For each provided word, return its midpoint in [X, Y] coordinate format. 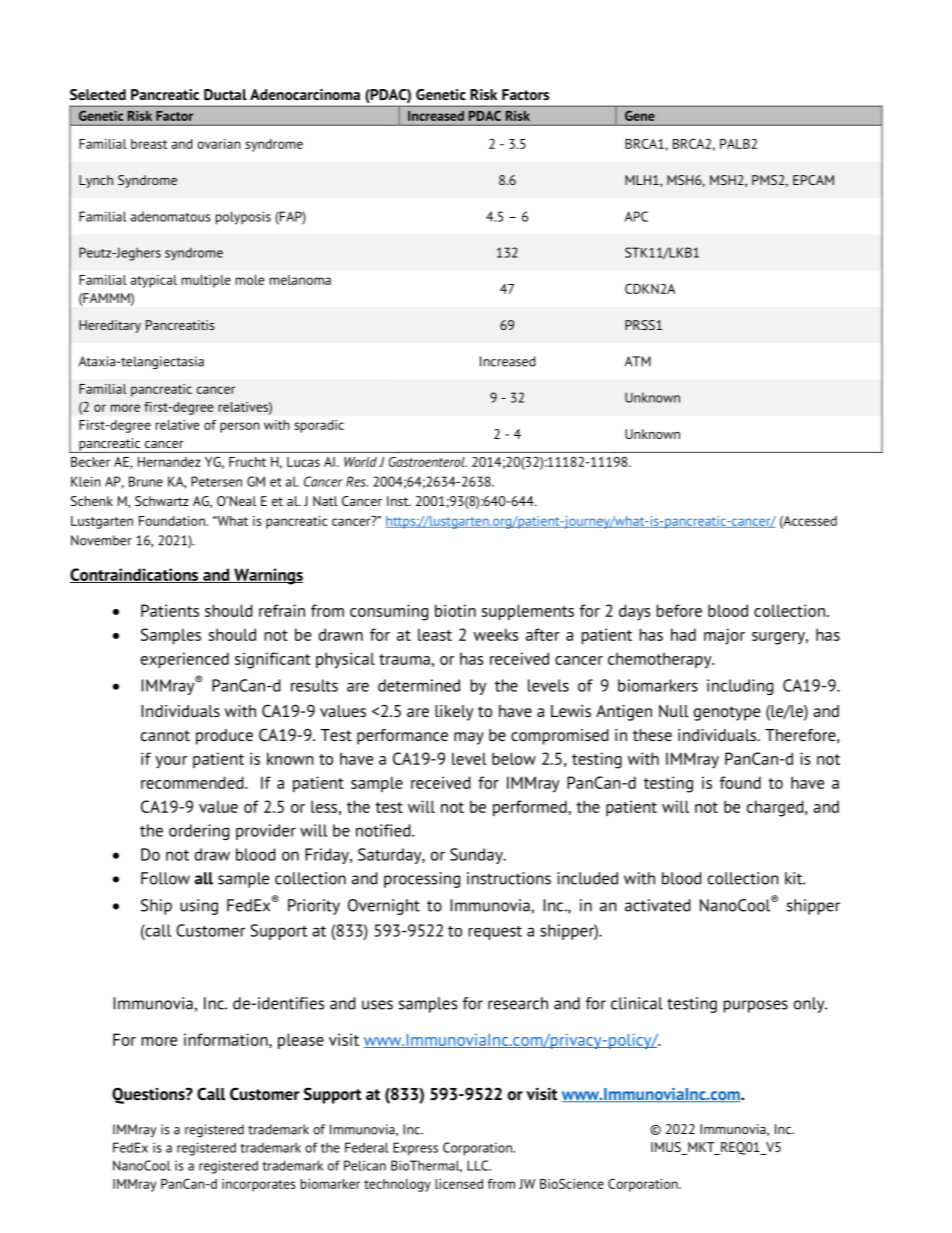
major [724, 636]
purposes [756, 1006]
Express [415, 1149]
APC [636, 216]
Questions [149, 1095]
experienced [185, 660]
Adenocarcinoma [305, 95]
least [435, 634]
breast [149, 144]
